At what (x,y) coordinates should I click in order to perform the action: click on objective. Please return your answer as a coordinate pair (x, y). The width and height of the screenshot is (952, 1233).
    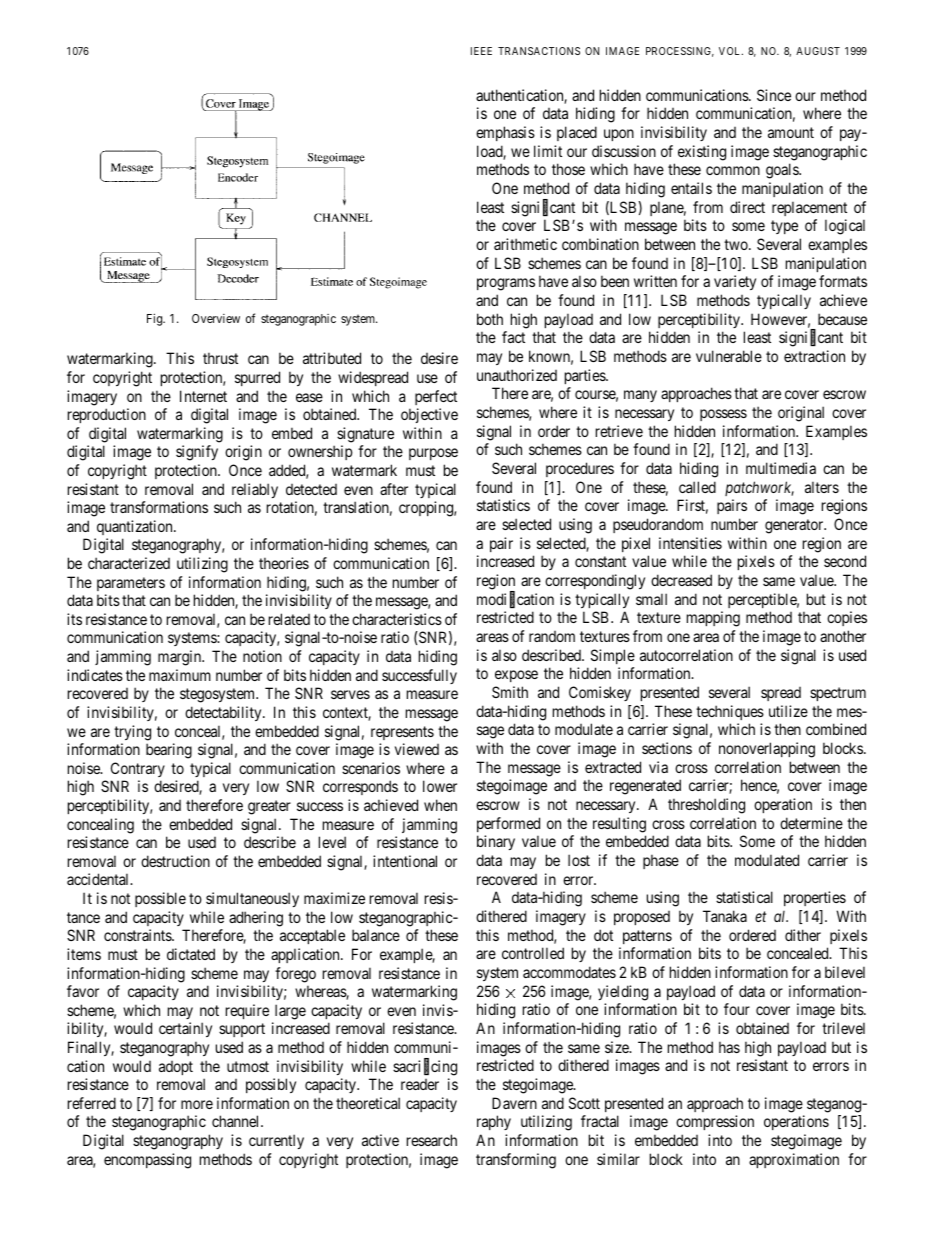
    Looking at the image, I should click on (429, 415).
